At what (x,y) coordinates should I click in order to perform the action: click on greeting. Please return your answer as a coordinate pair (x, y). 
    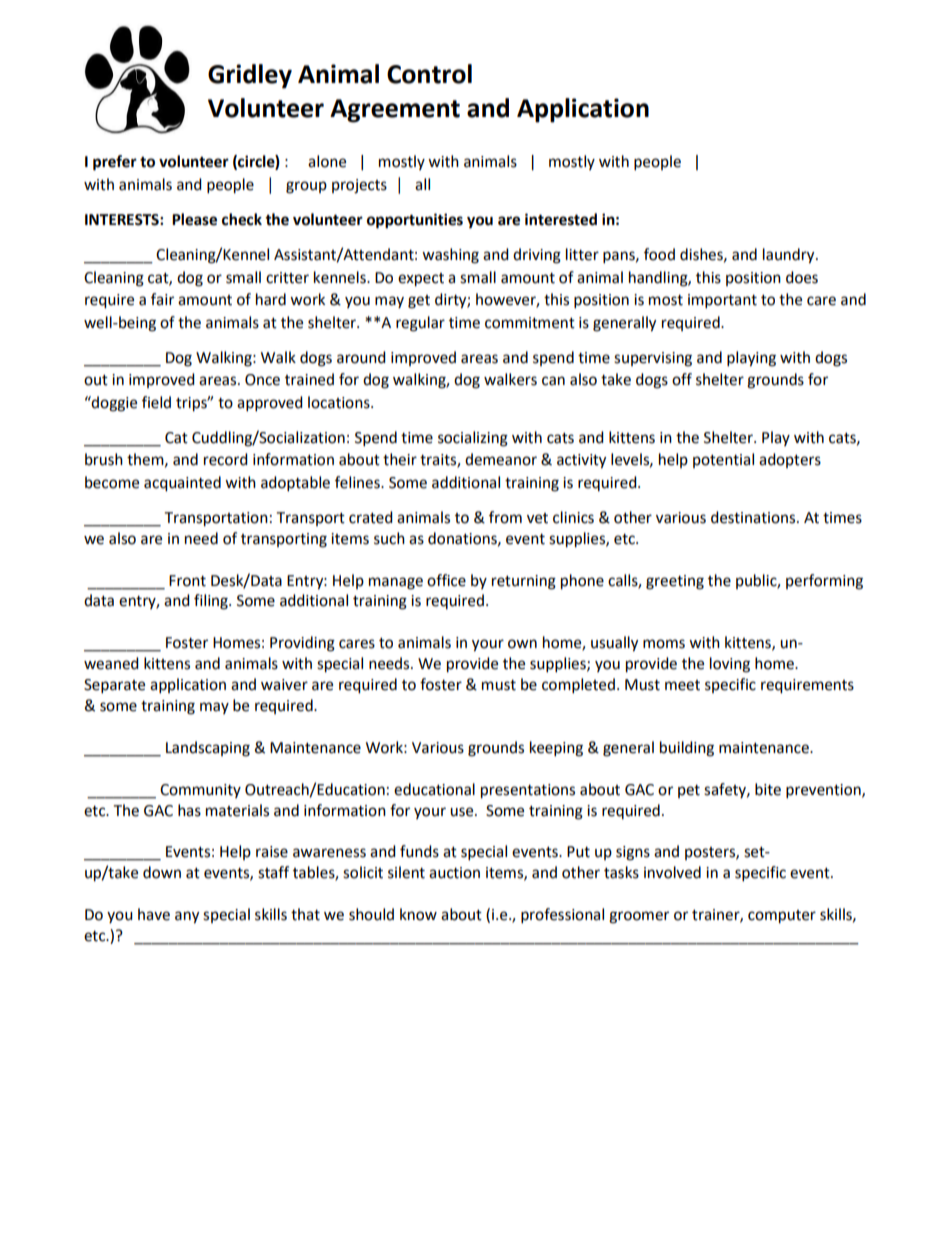
    Looking at the image, I should click on (675, 582).
